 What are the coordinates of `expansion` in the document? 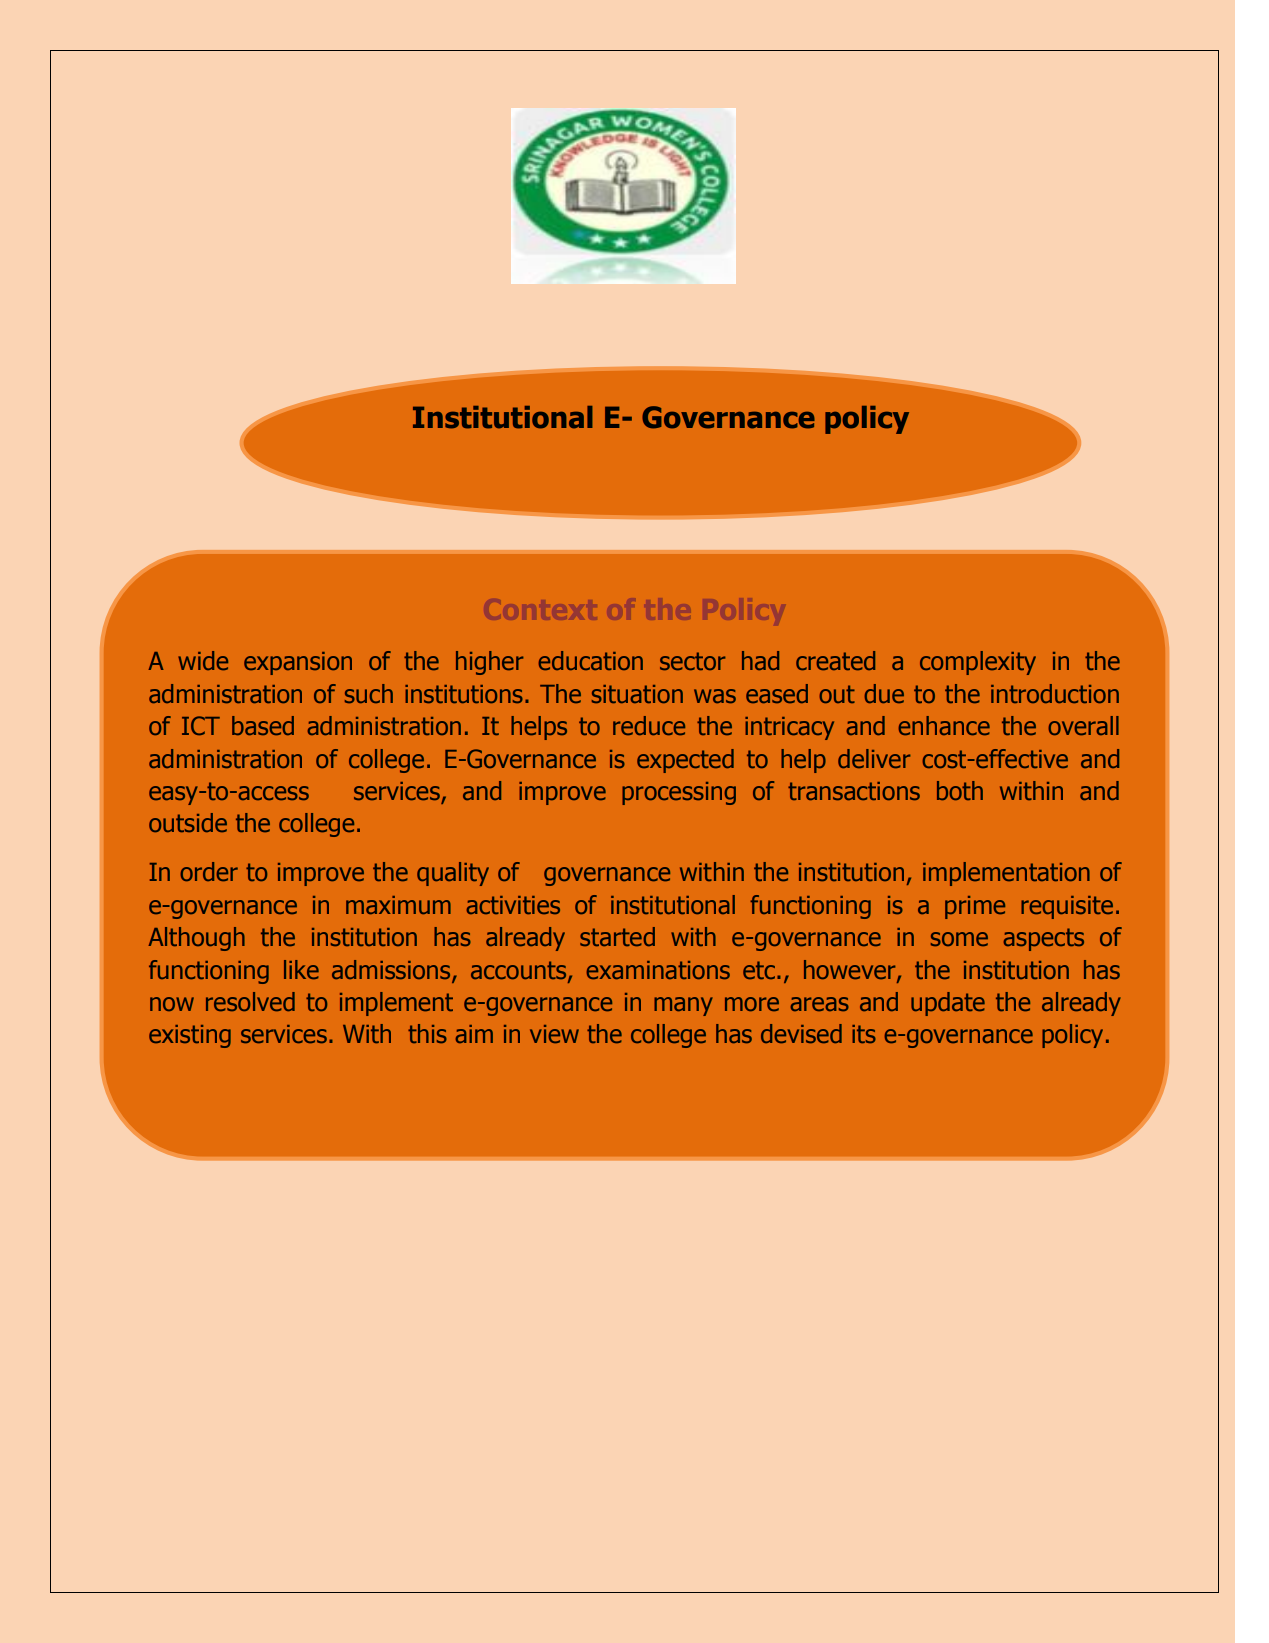 It's located at (298, 663).
